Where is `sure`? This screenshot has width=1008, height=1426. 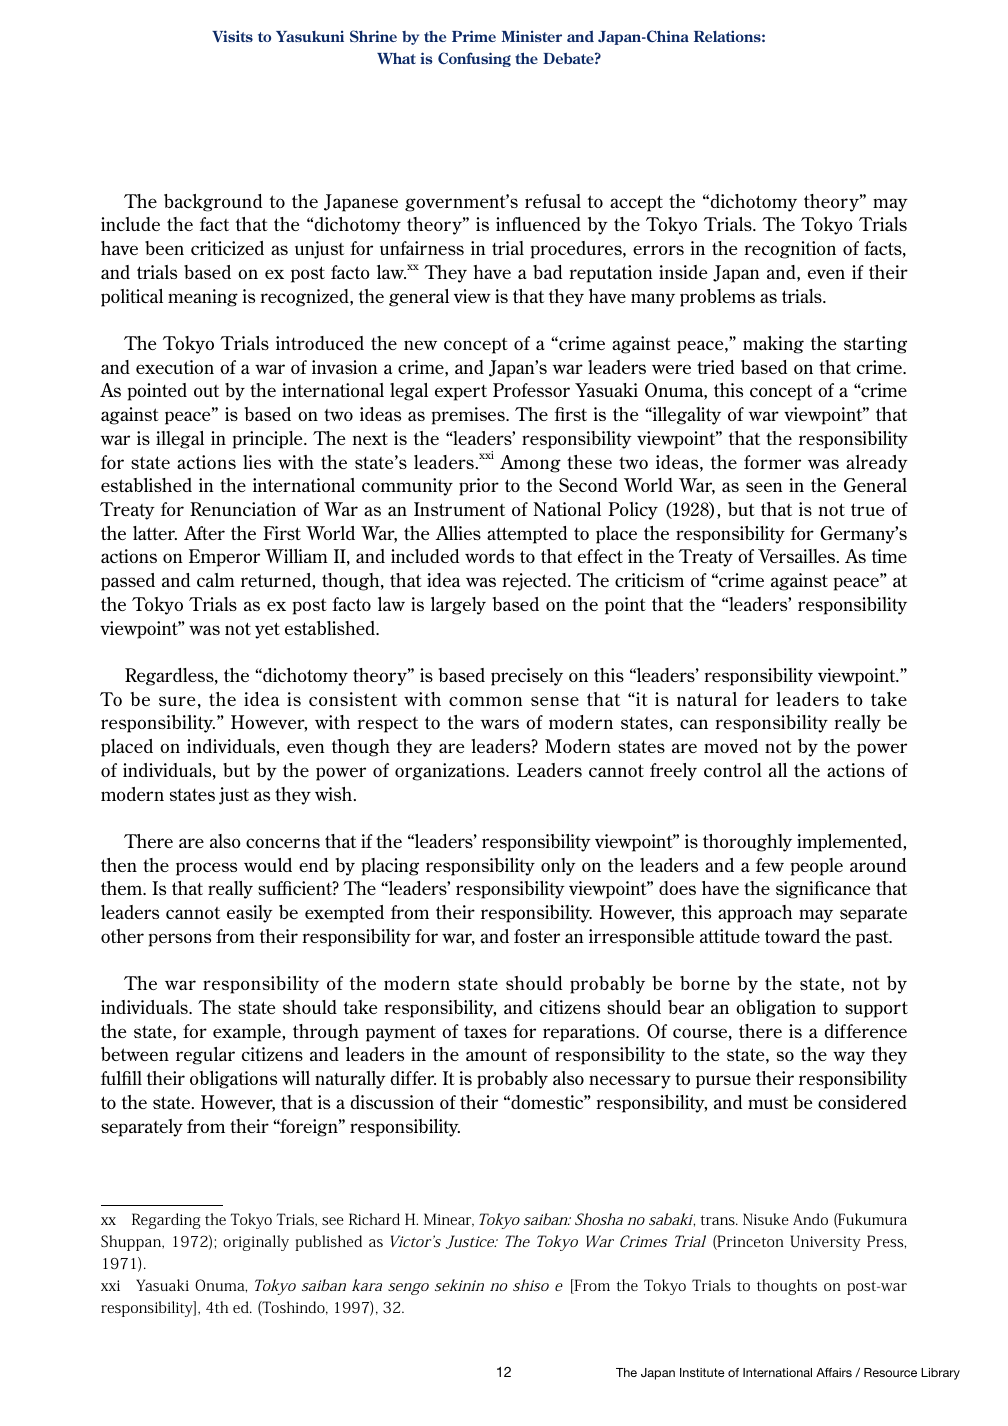
sure is located at coordinates (177, 701).
